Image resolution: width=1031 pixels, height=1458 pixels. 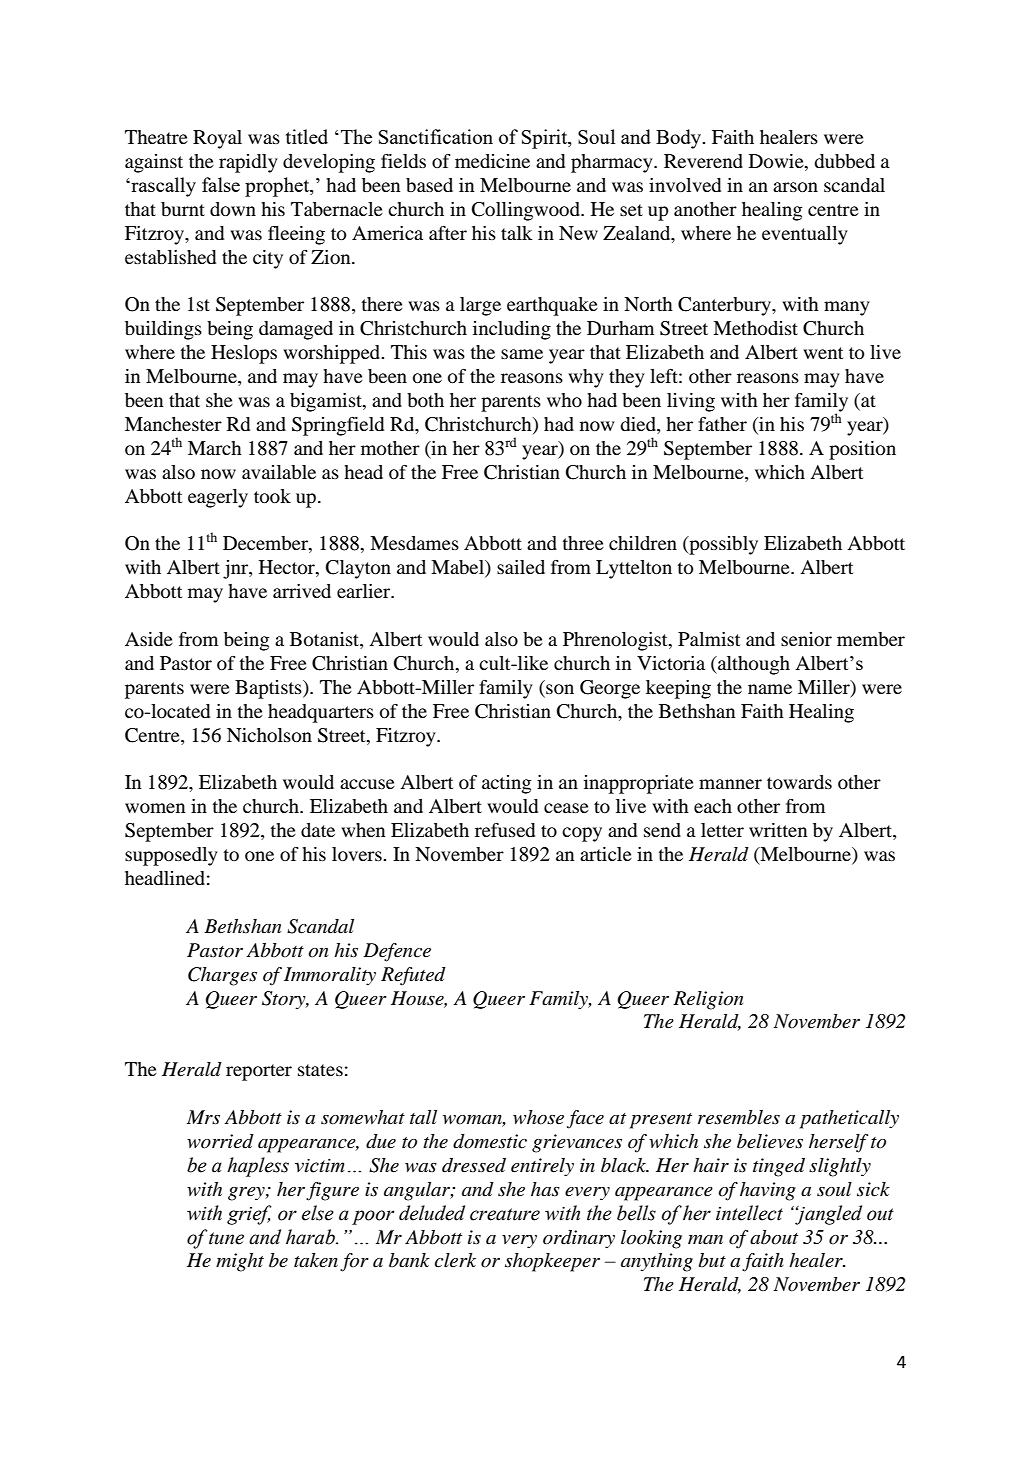 I want to click on refused, so click(x=505, y=830).
